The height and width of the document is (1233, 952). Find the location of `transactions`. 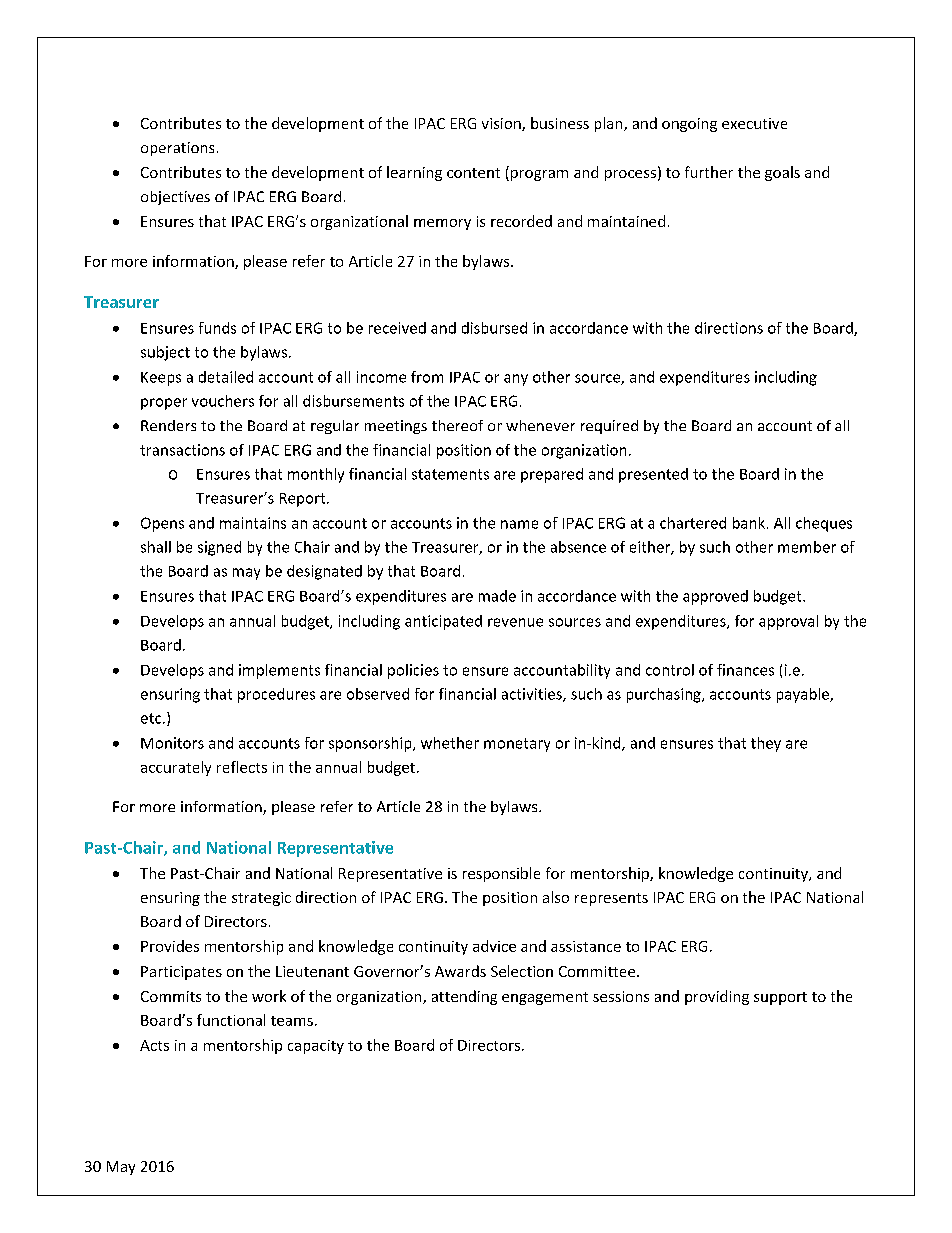

transactions is located at coordinates (182, 450).
